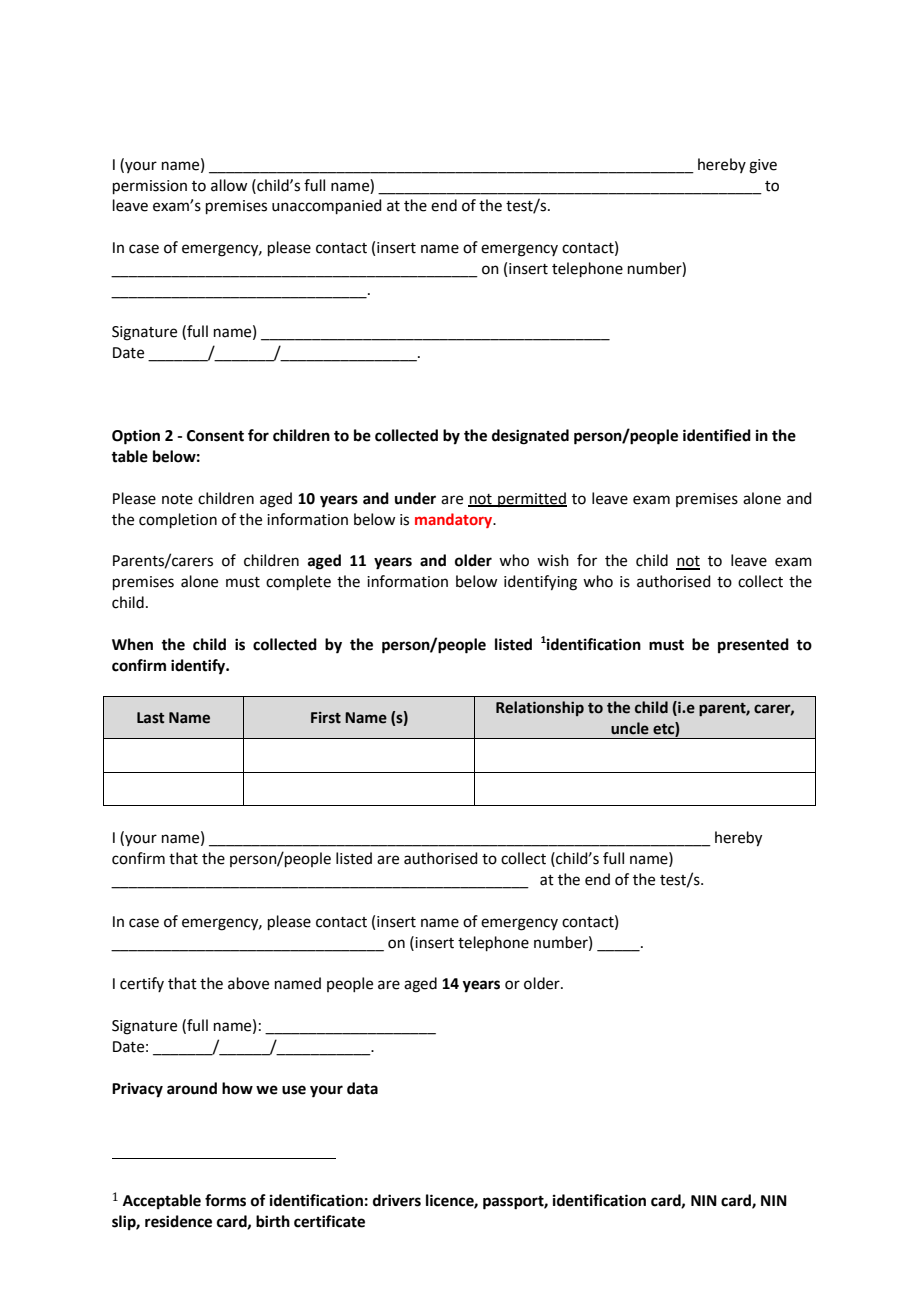 The height and width of the document is (1308, 924). I want to click on Last, so click(150, 718).
